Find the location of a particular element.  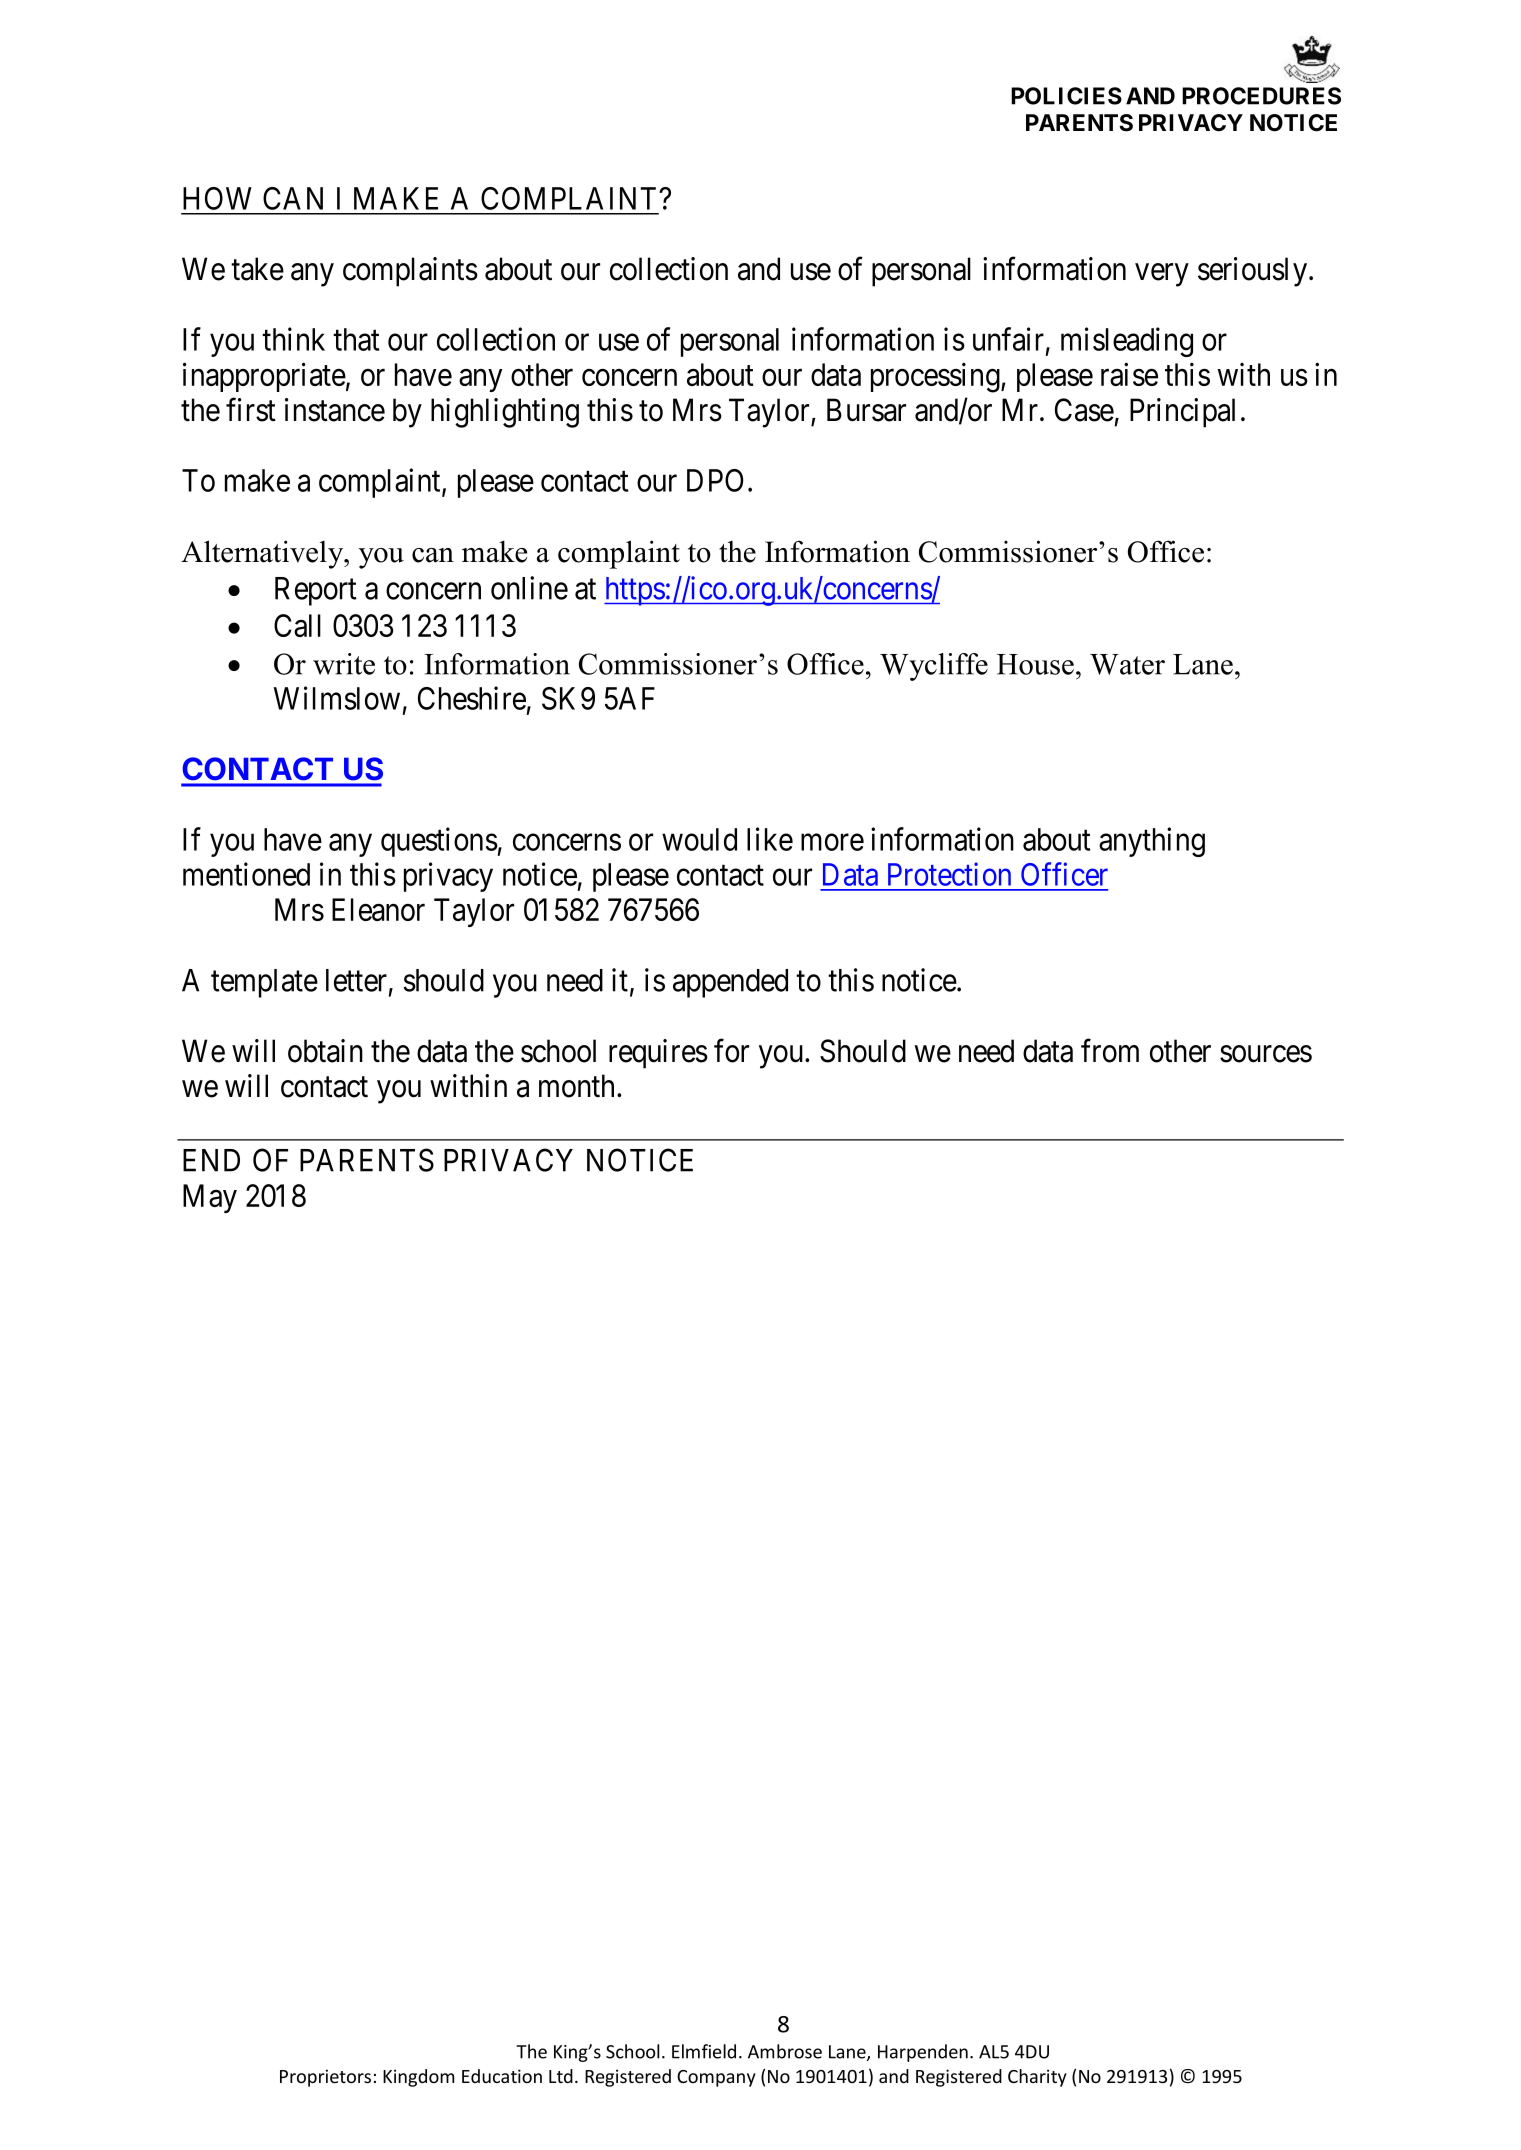

requires is located at coordinates (658, 1054).
